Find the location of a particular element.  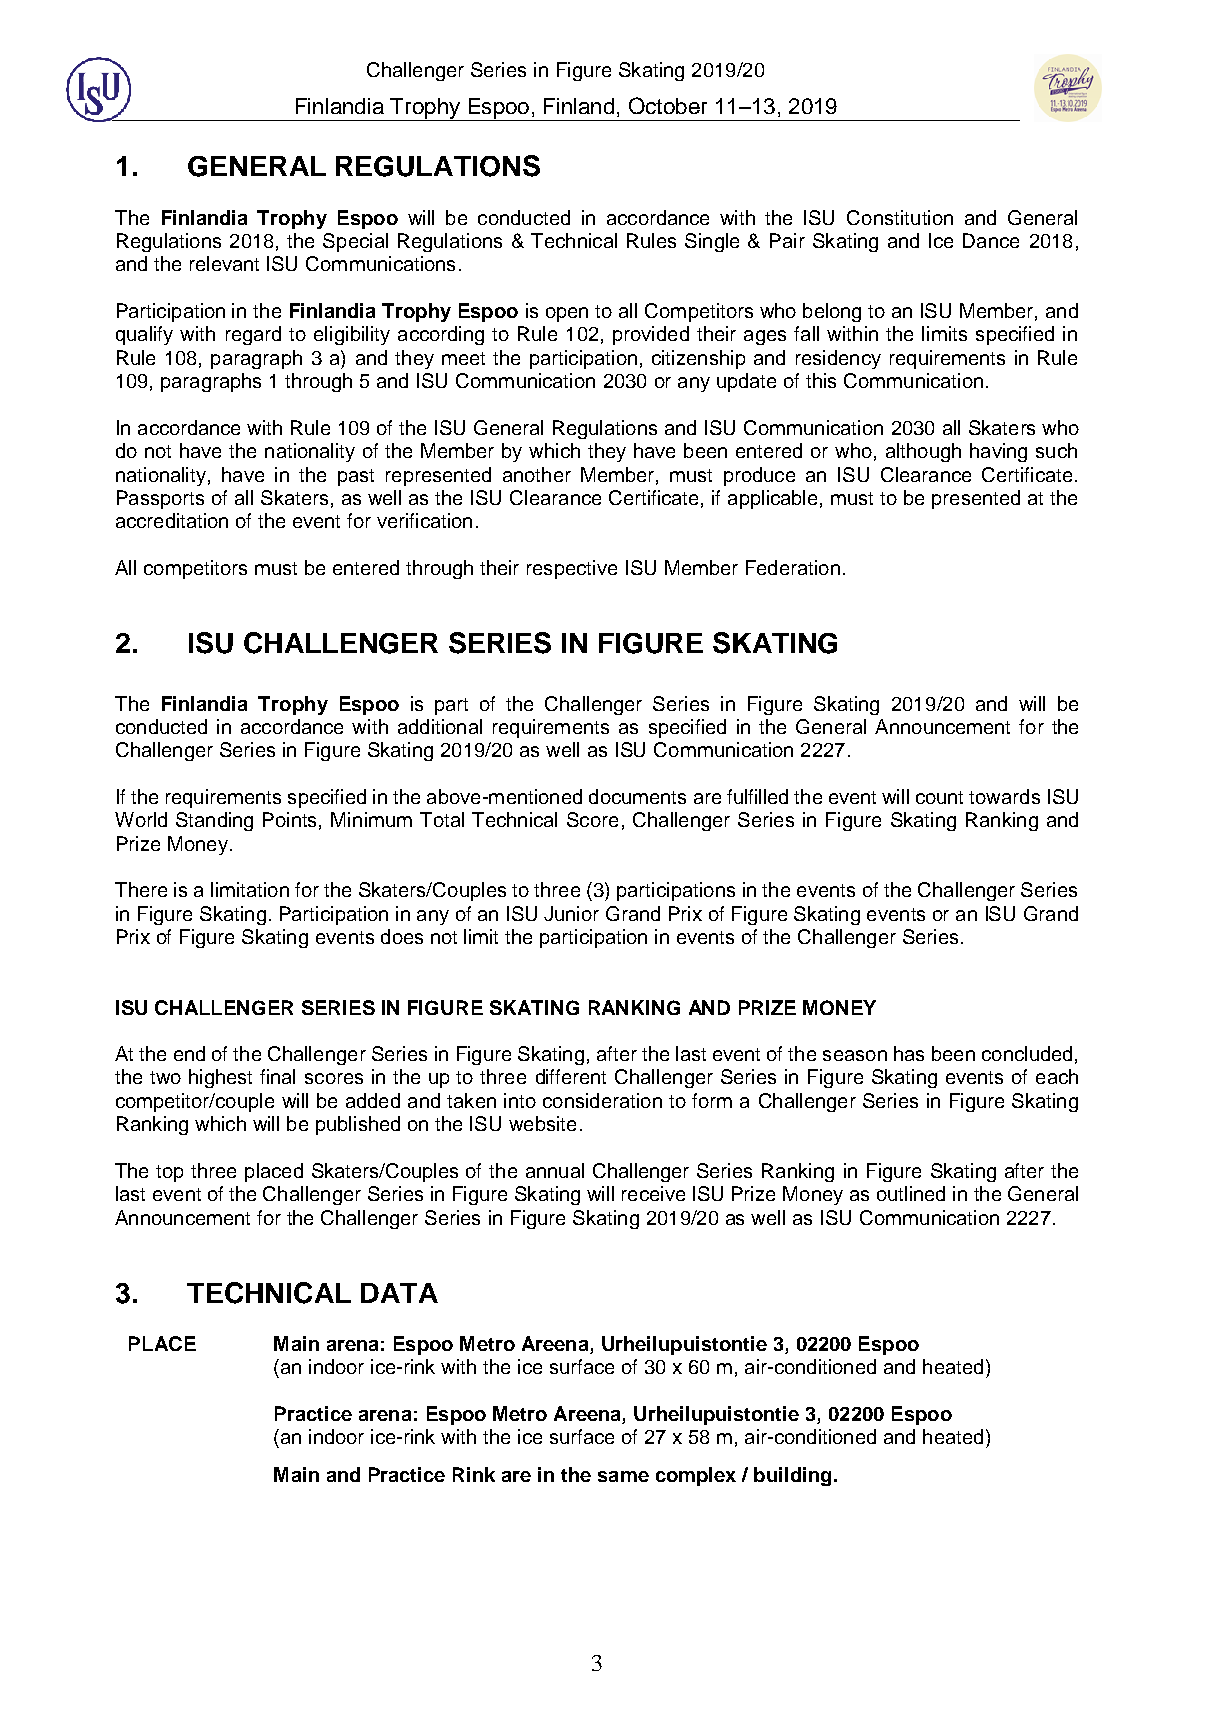

respective is located at coordinates (572, 569).
